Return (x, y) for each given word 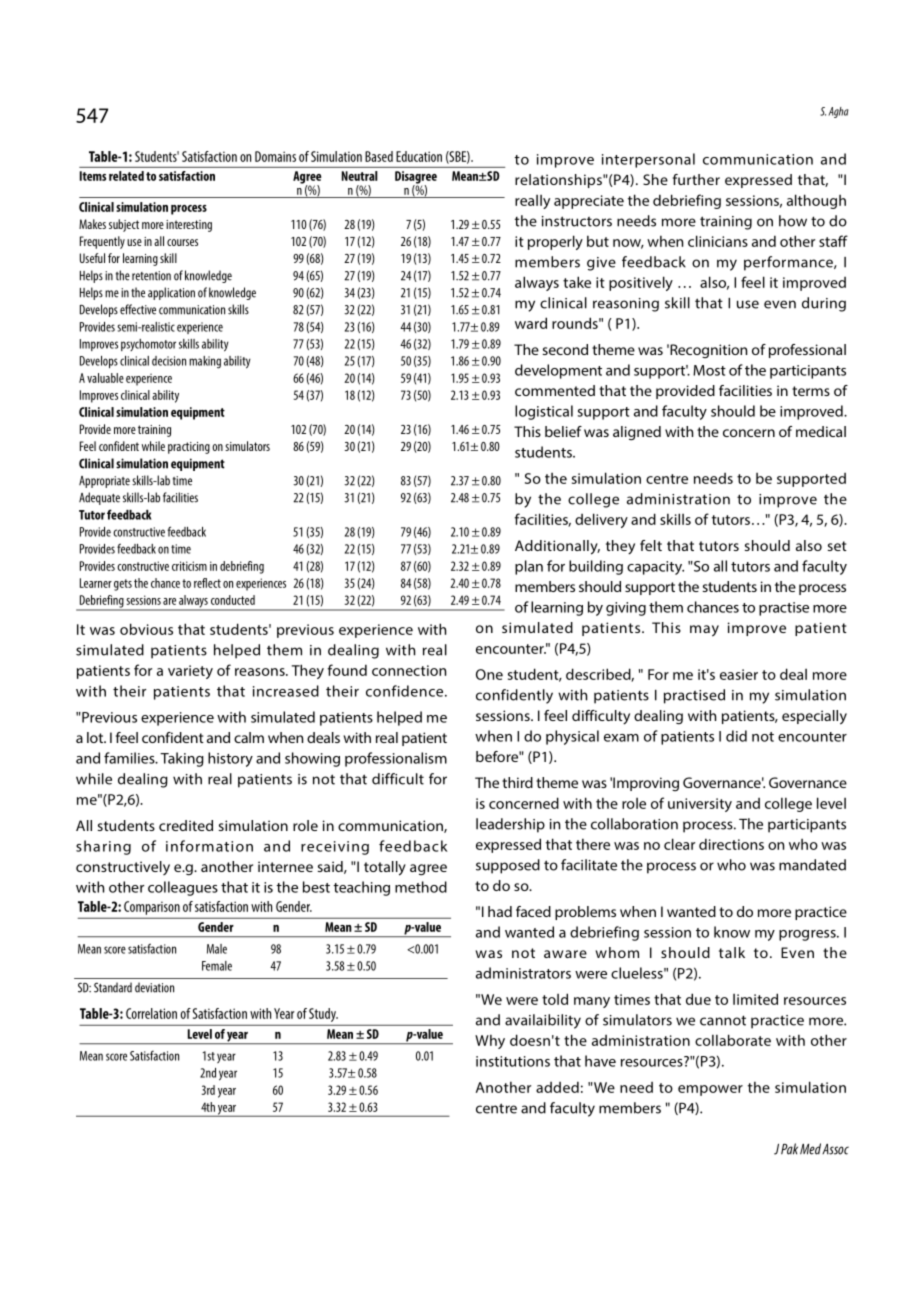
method (421, 887)
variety (190, 672)
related (126, 176)
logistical (544, 412)
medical (821, 431)
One (489, 674)
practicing (189, 448)
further (696, 179)
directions (731, 844)
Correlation (151, 1013)
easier (739, 674)
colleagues (183, 888)
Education (419, 156)
